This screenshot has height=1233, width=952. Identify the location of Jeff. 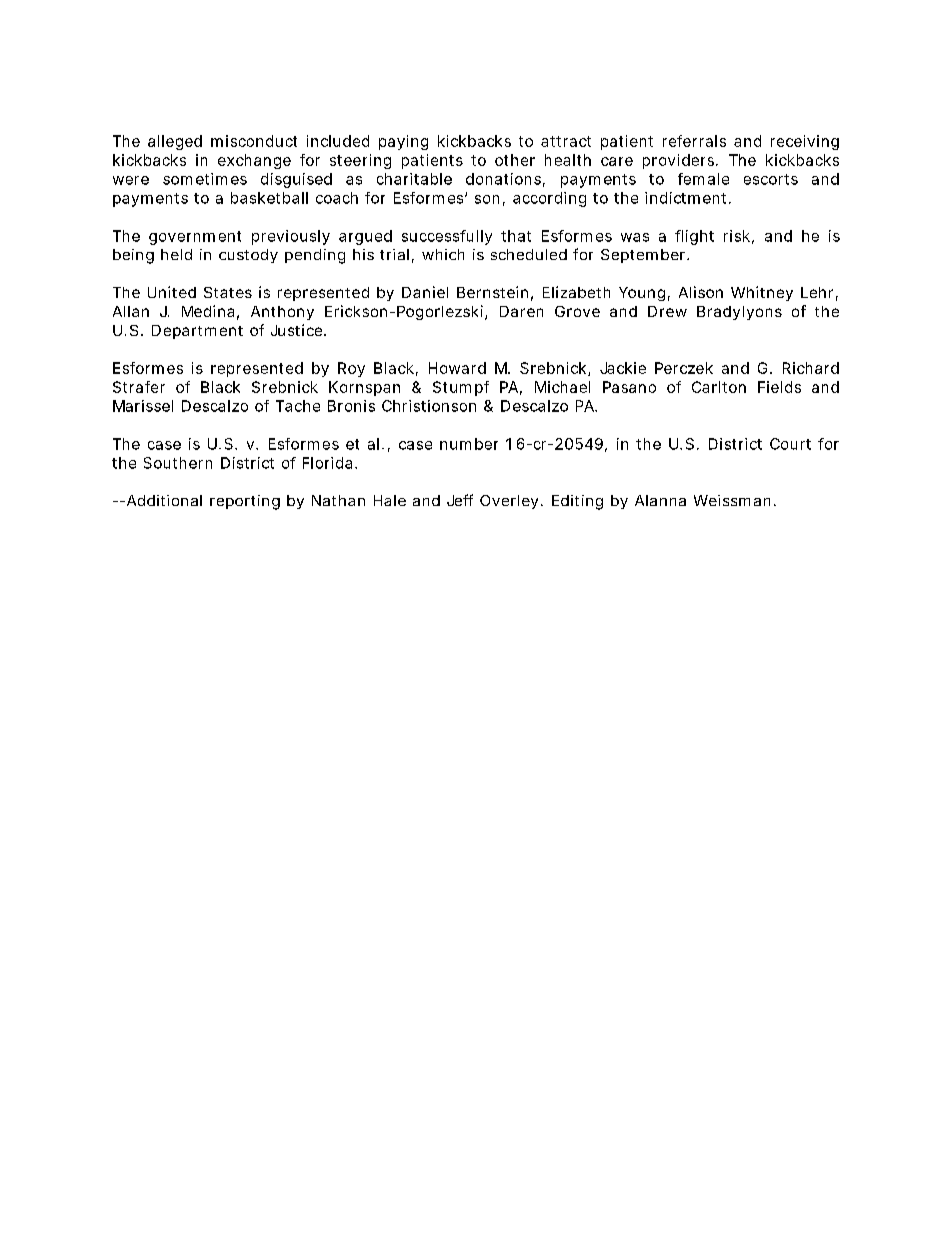
(460, 500).
